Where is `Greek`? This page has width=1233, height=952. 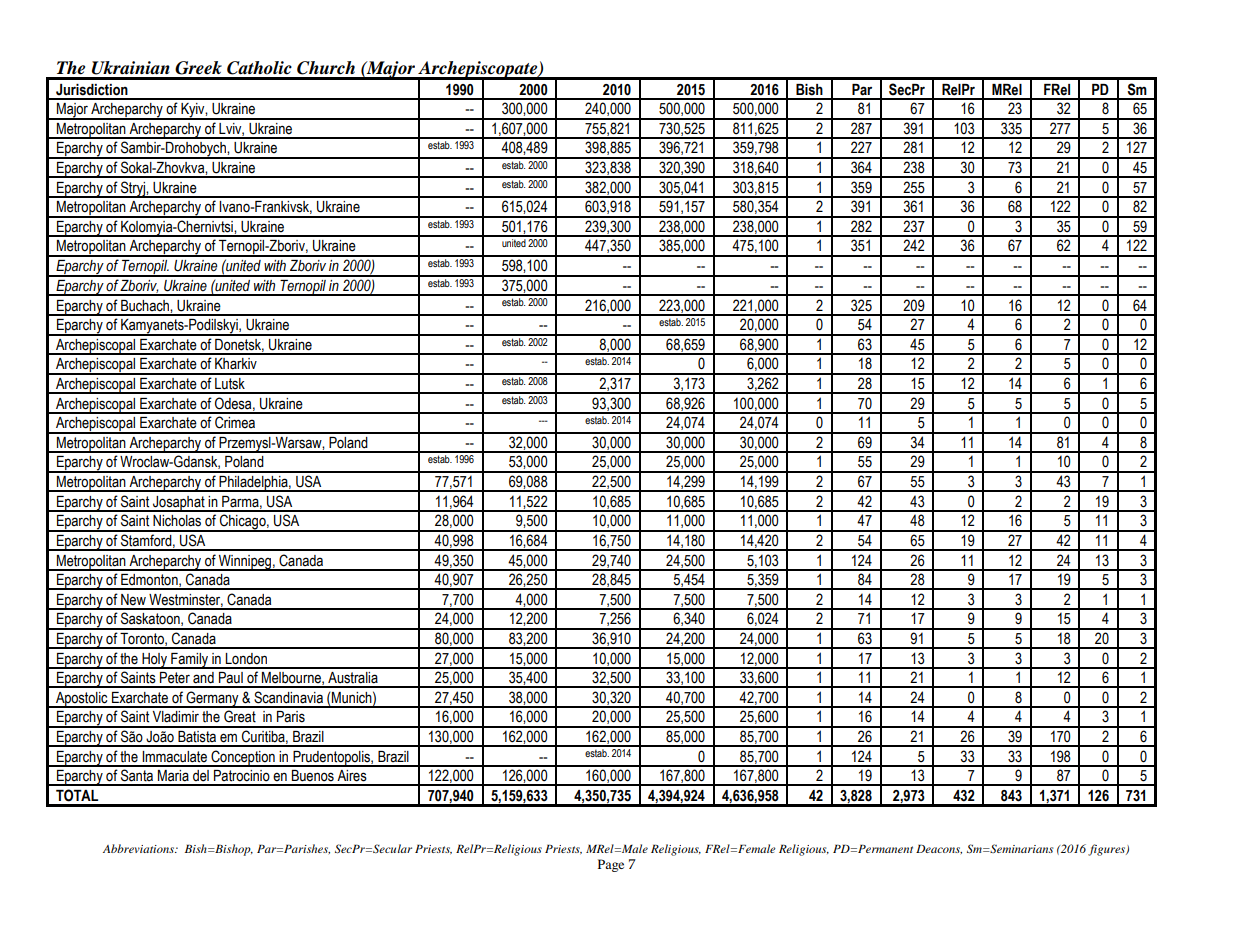 Greek is located at coordinates (198, 68).
